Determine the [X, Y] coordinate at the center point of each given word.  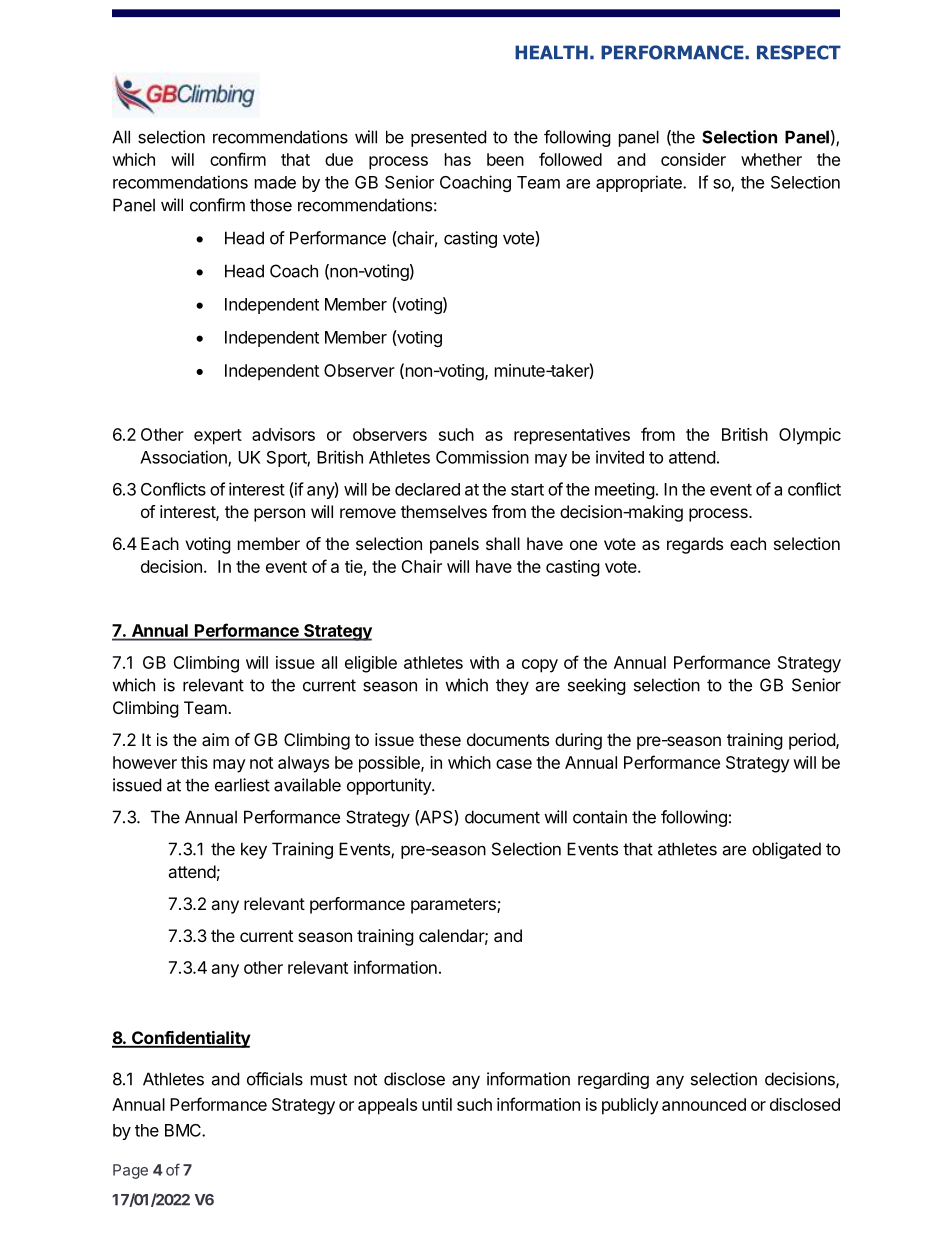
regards [695, 545]
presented [448, 138]
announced [704, 1104]
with [484, 662]
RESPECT [799, 52]
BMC [184, 1130]
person [279, 515]
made [275, 182]
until [437, 1104]
